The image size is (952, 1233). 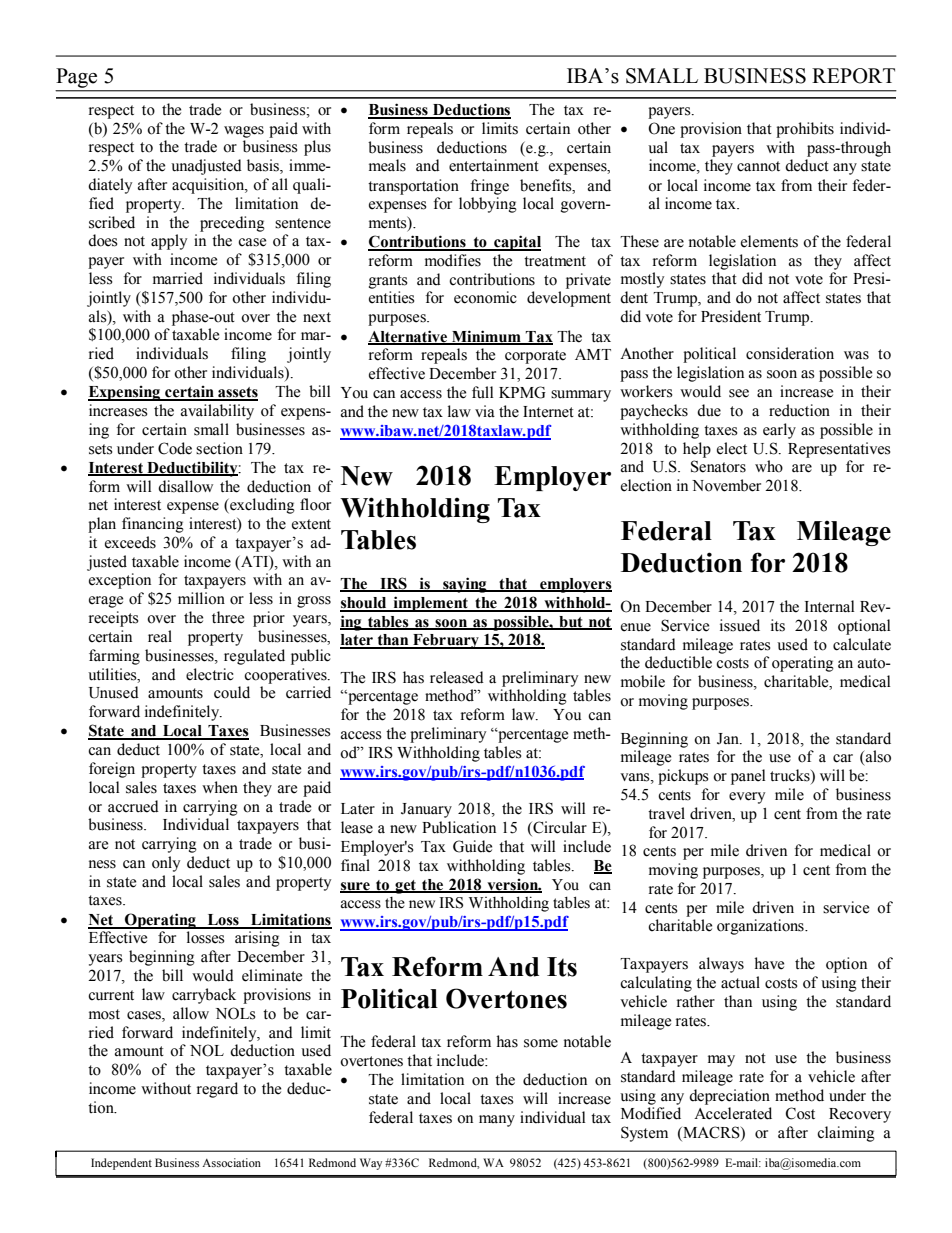 I want to click on Code, so click(x=175, y=448).
